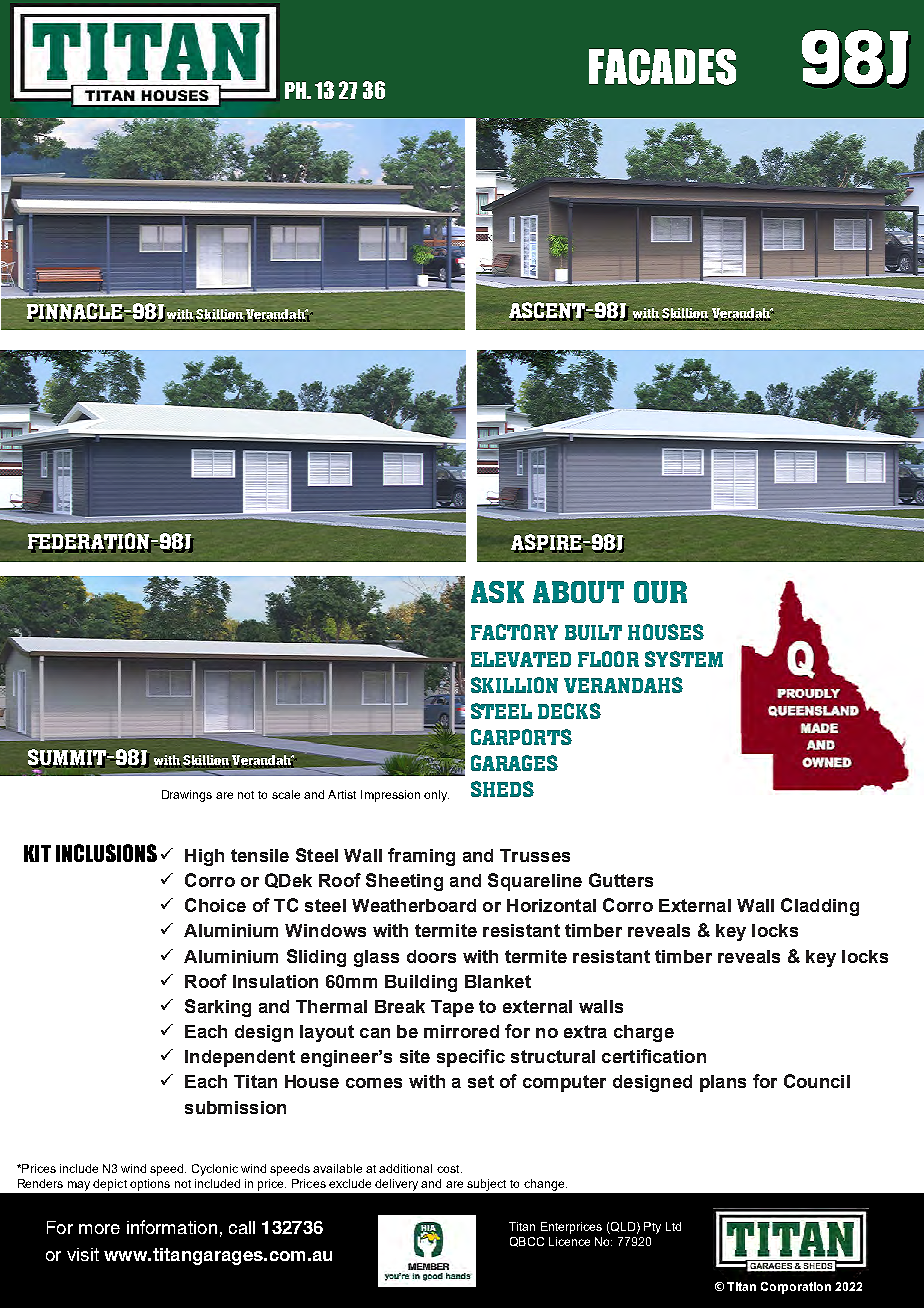 Image resolution: width=924 pixels, height=1308 pixels. What do you see at coordinates (497, 592) in the screenshot?
I see `ASK` at bounding box center [497, 592].
